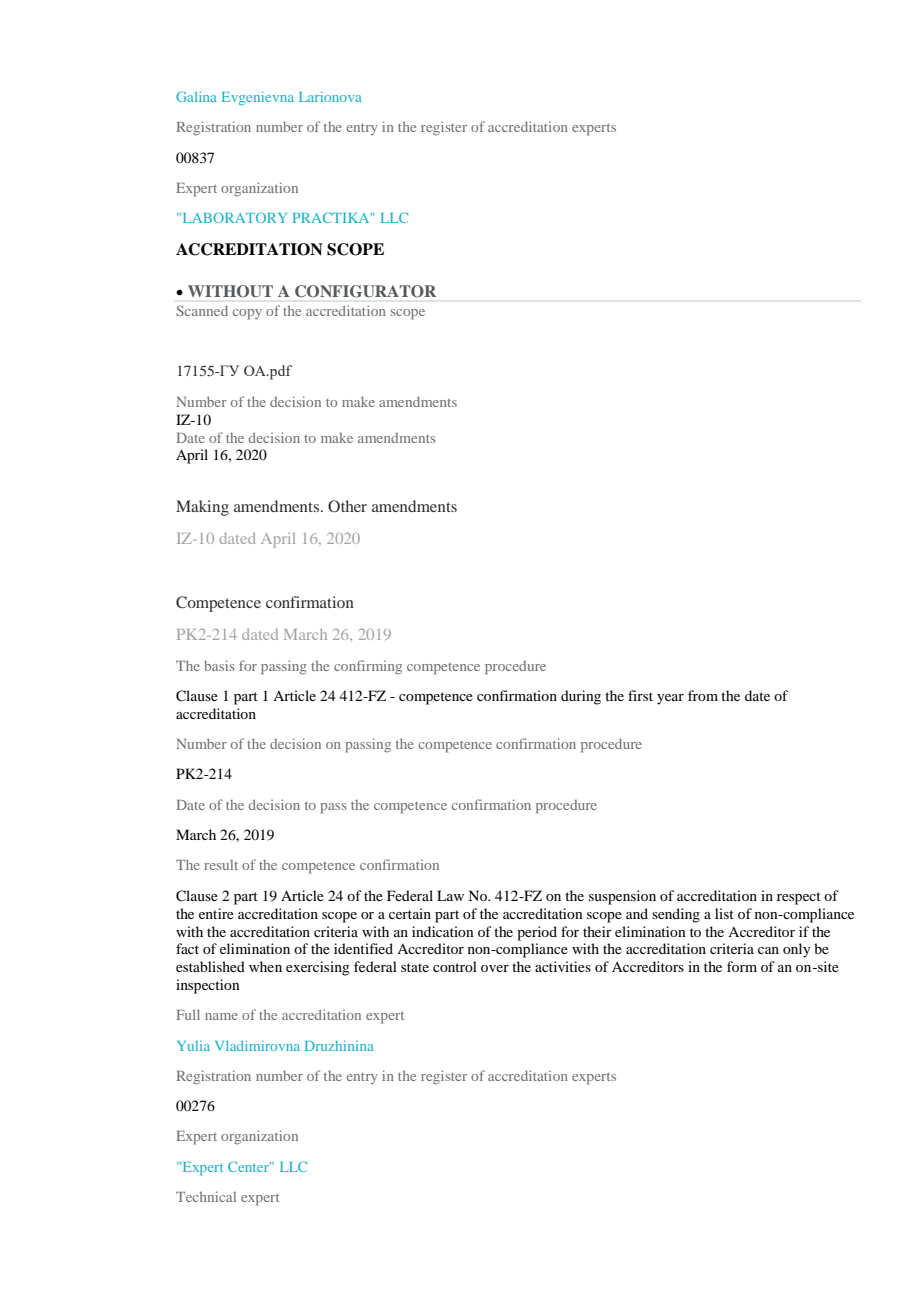  I want to click on CONFIGURATOR, so click(365, 291).
